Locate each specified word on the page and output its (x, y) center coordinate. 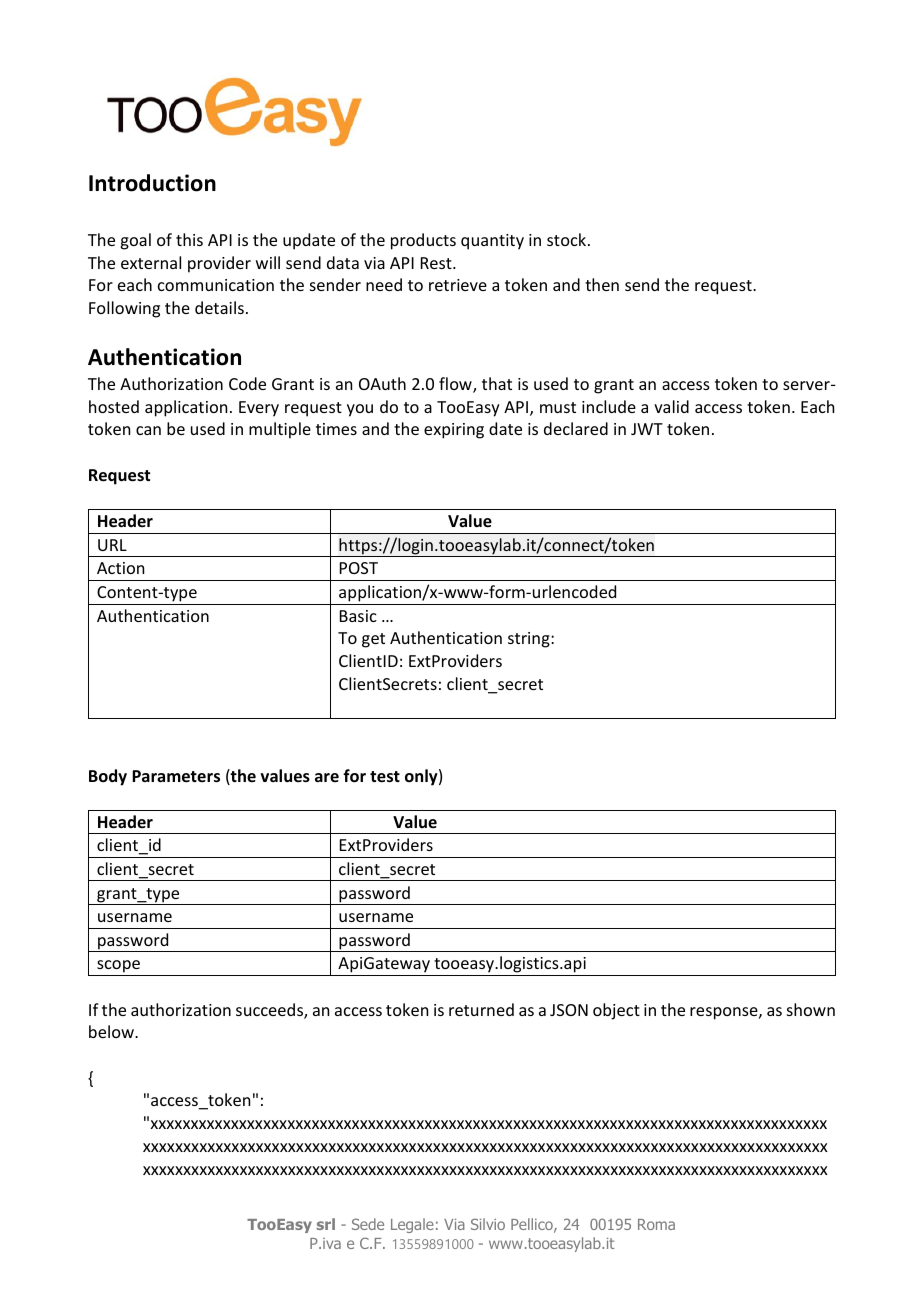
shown (811, 1009)
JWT (647, 429)
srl (326, 1224)
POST (359, 568)
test (385, 777)
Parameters (176, 776)
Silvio (488, 1224)
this (189, 239)
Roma (656, 1224)
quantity (492, 242)
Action (120, 568)
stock (568, 239)
